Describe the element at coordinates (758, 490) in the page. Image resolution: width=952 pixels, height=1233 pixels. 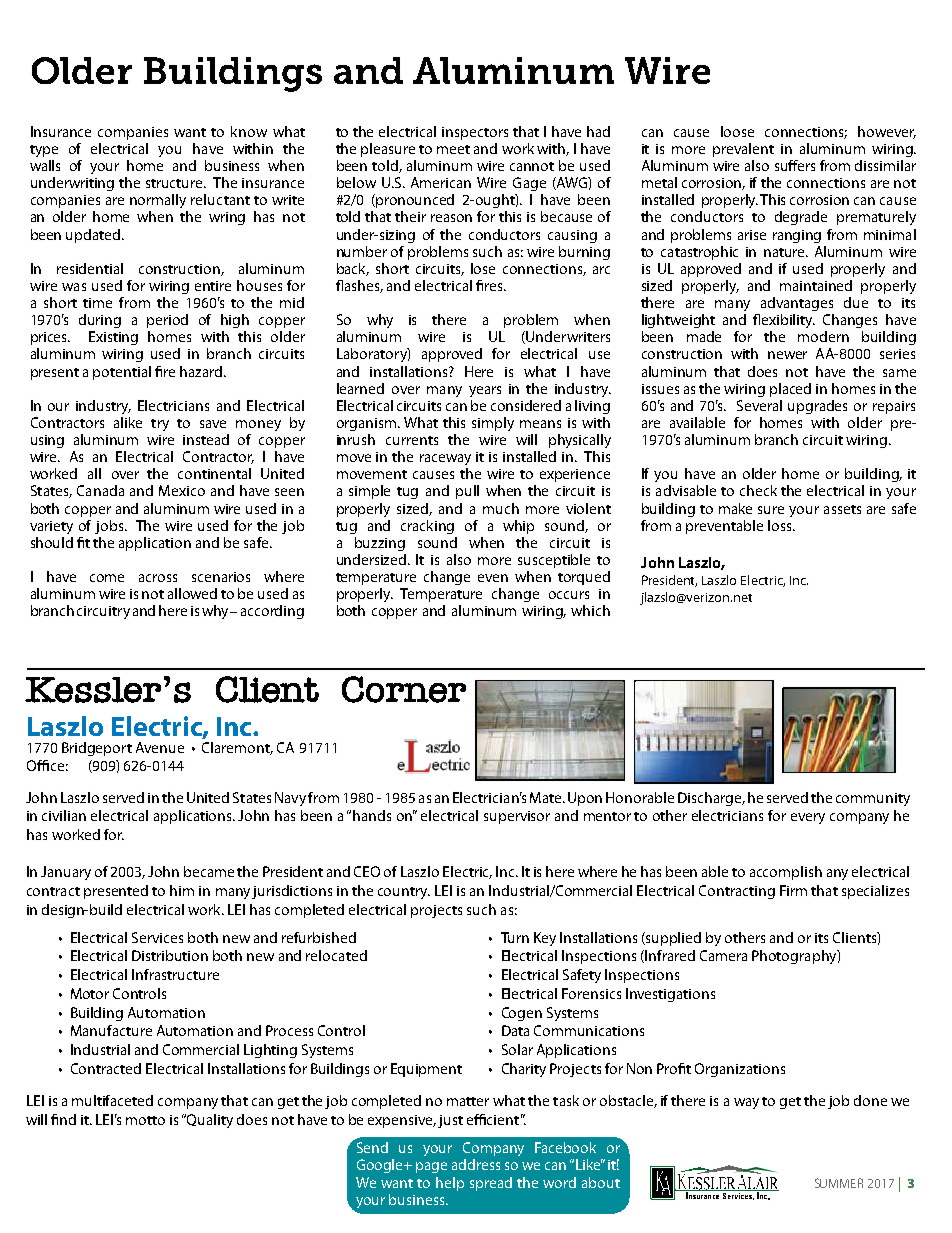
I see `check` at that location.
